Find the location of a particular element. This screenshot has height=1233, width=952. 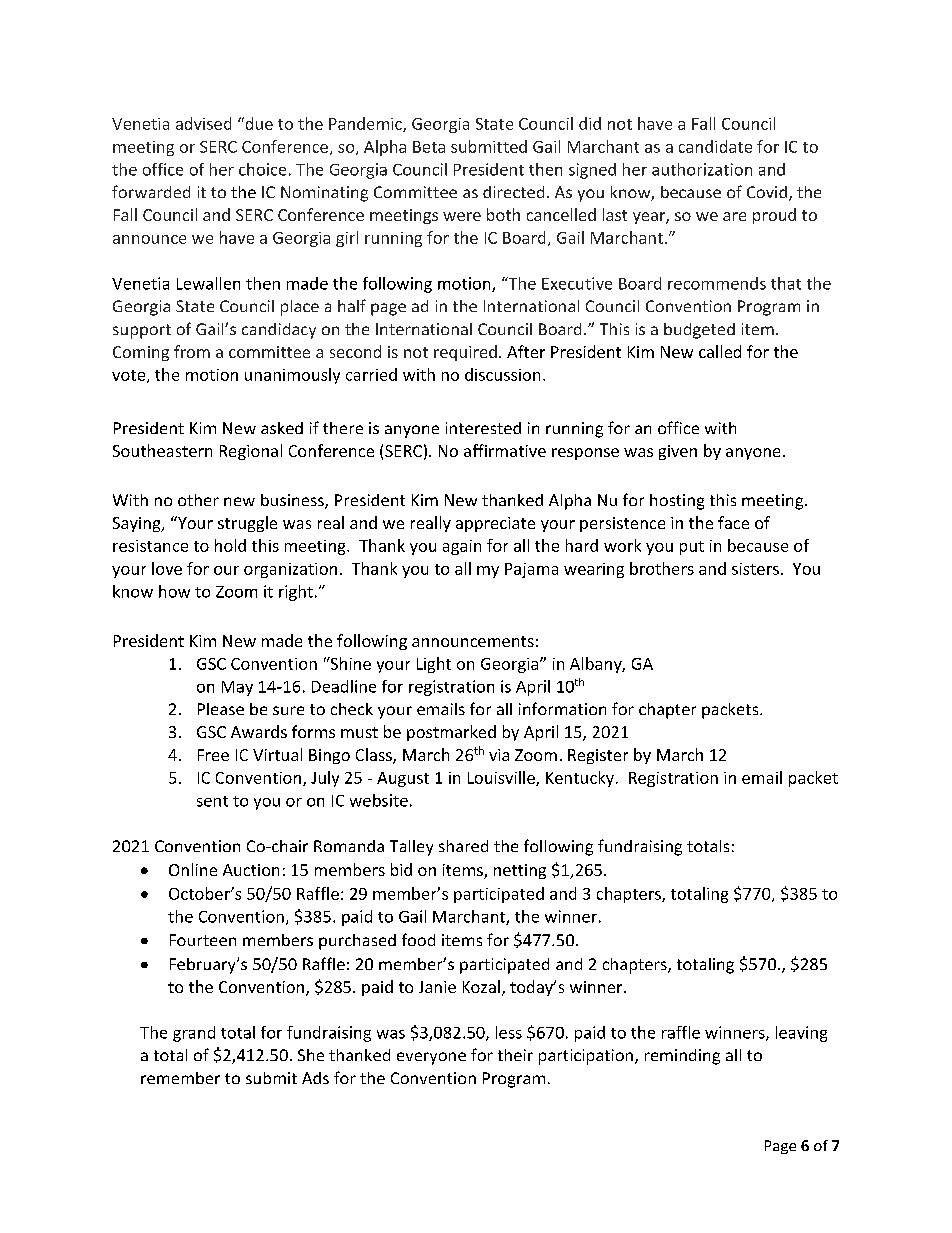

Beta is located at coordinates (429, 147).
